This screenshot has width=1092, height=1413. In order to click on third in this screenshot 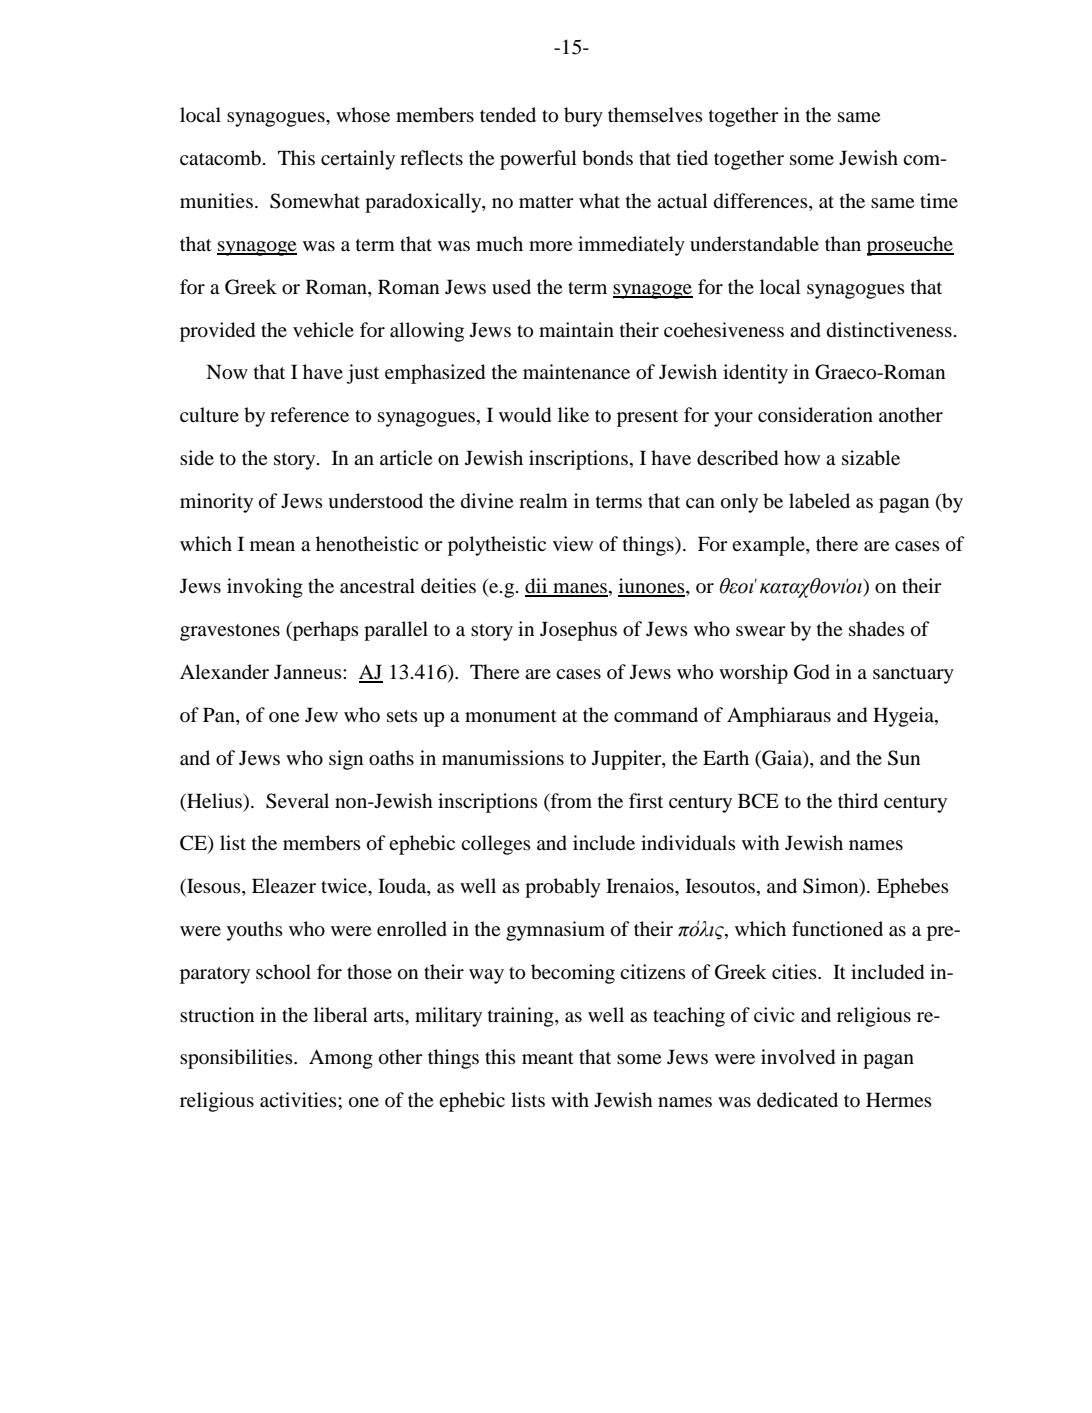, I will do `click(858, 800)`.
